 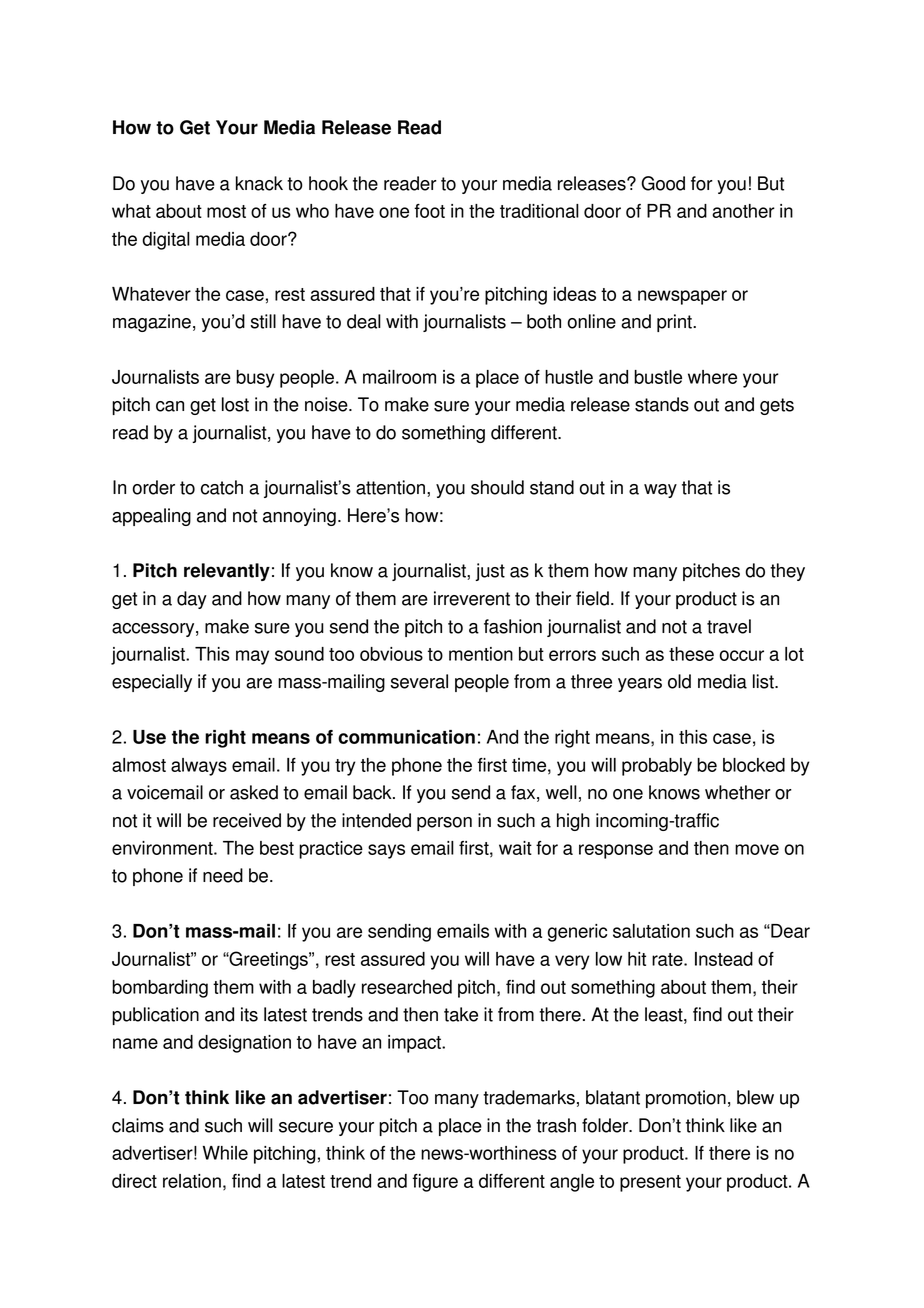 What do you see at coordinates (743, 211) in the screenshot?
I see `another` at bounding box center [743, 211].
